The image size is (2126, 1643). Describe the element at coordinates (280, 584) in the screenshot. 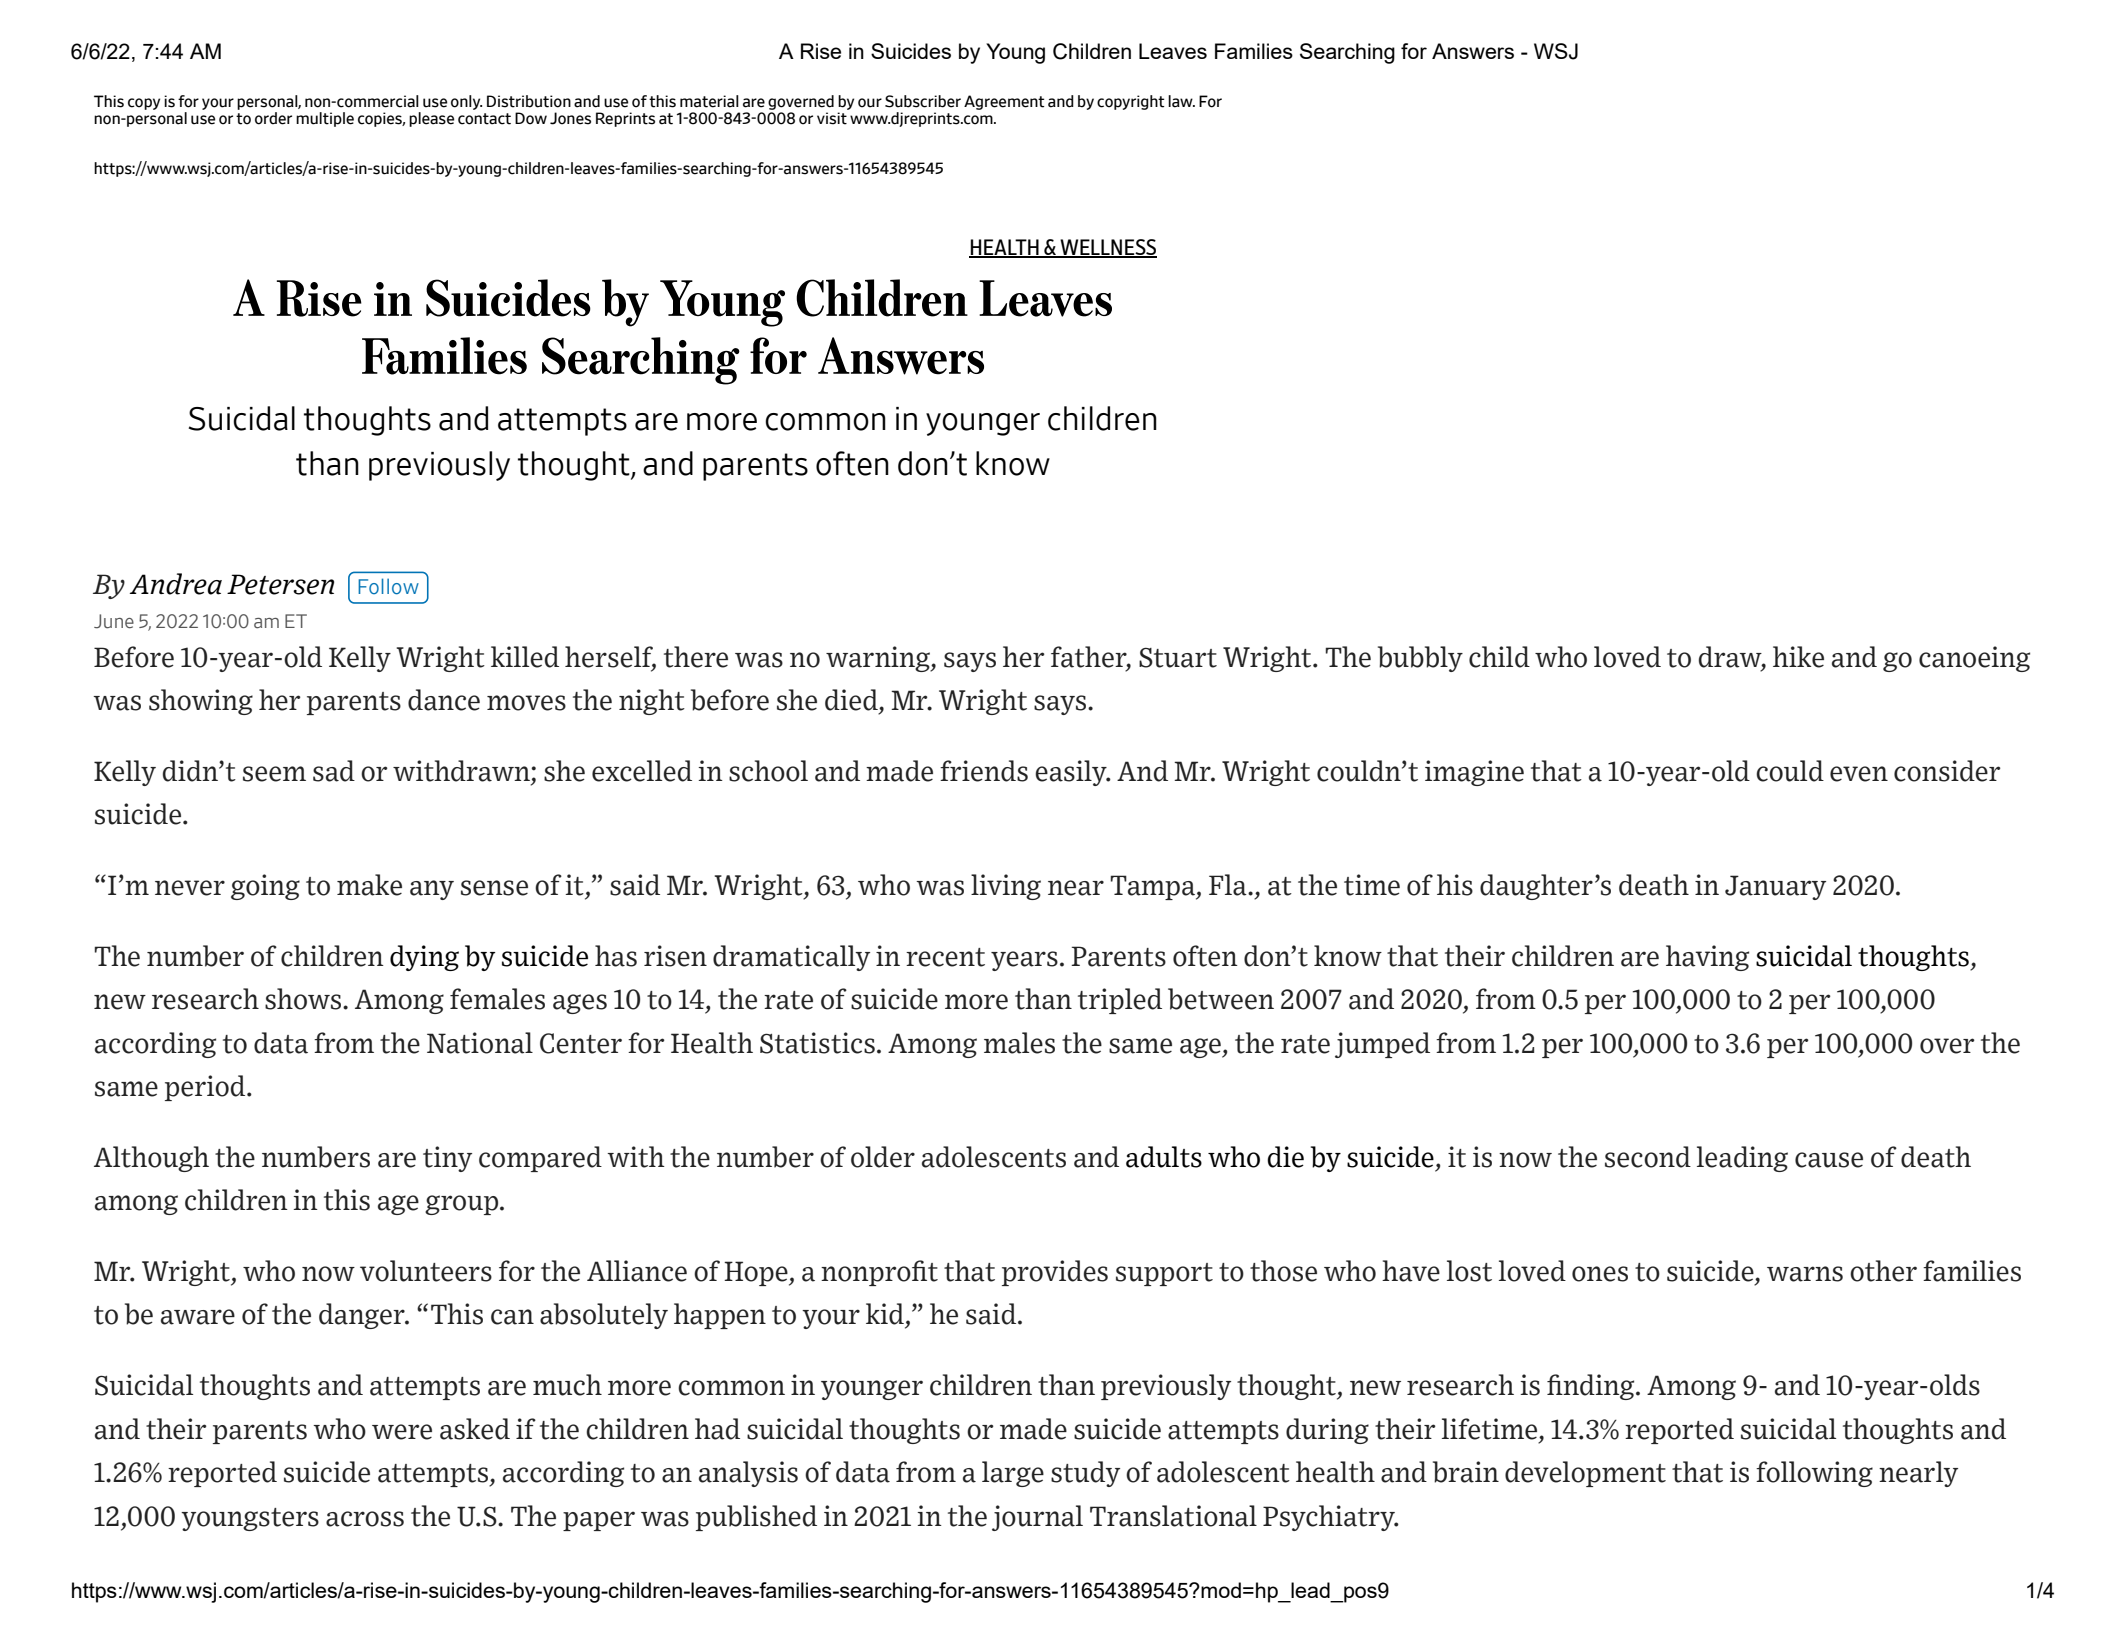

I see `Petersen` at that location.
